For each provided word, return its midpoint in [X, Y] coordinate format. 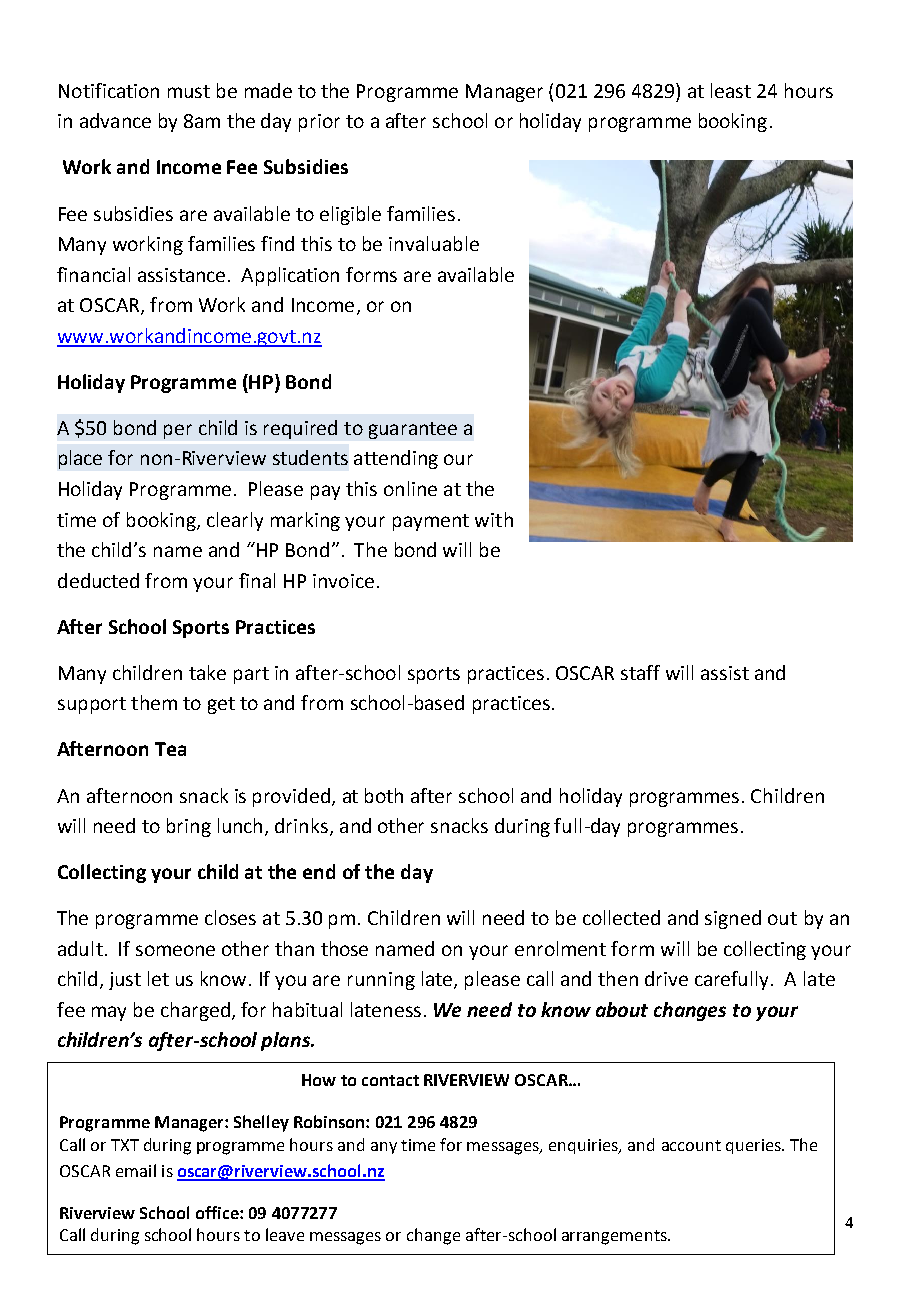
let [158, 978]
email [136, 1170]
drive [666, 978]
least [731, 90]
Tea [170, 749]
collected [621, 917]
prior [319, 123]
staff [640, 672]
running [381, 981]
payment [431, 522]
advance [115, 120]
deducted [98, 580]
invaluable [434, 243]
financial [93, 274]
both [384, 795]
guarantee [413, 430]
